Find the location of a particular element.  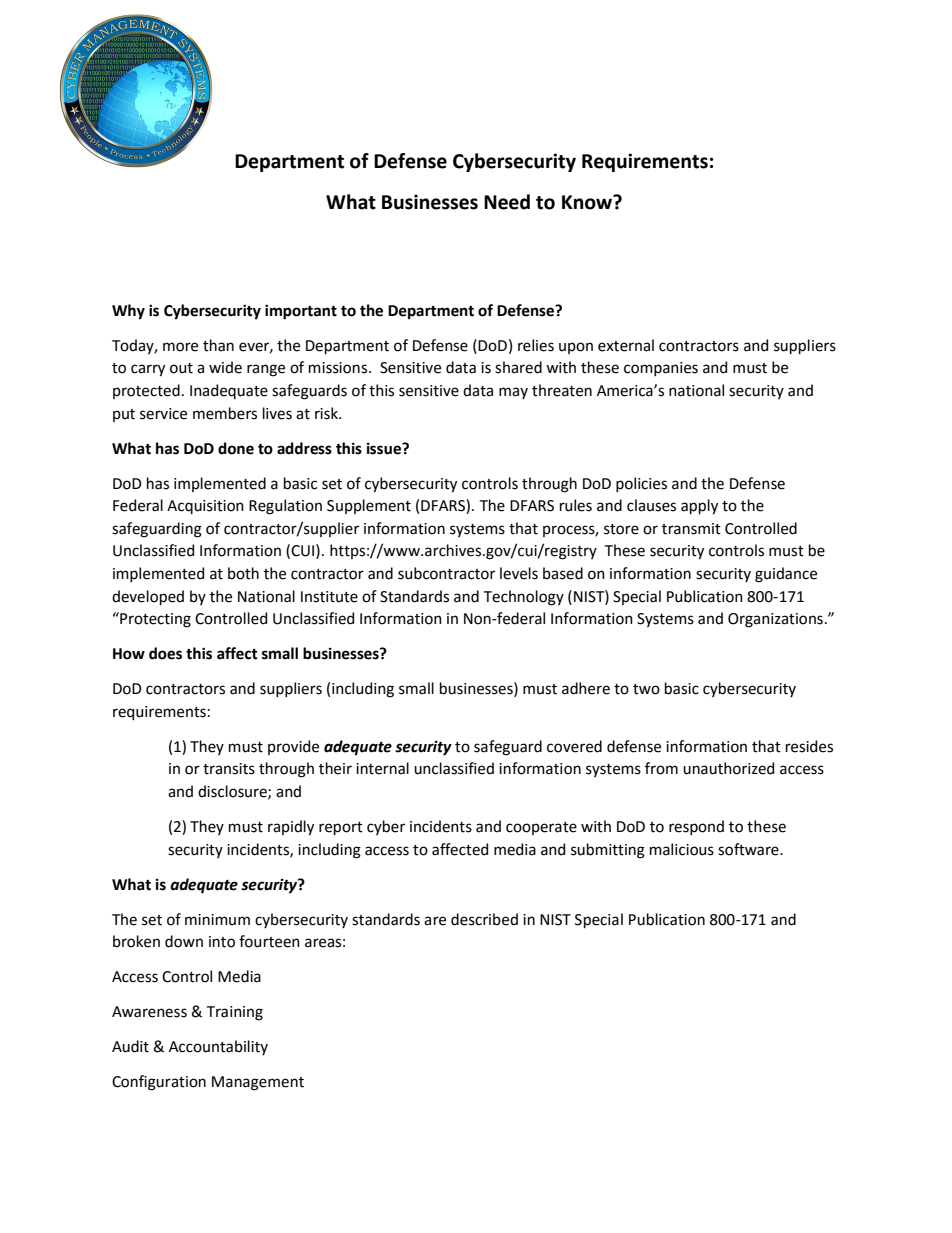

Management is located at coordinates (258, 1083).
